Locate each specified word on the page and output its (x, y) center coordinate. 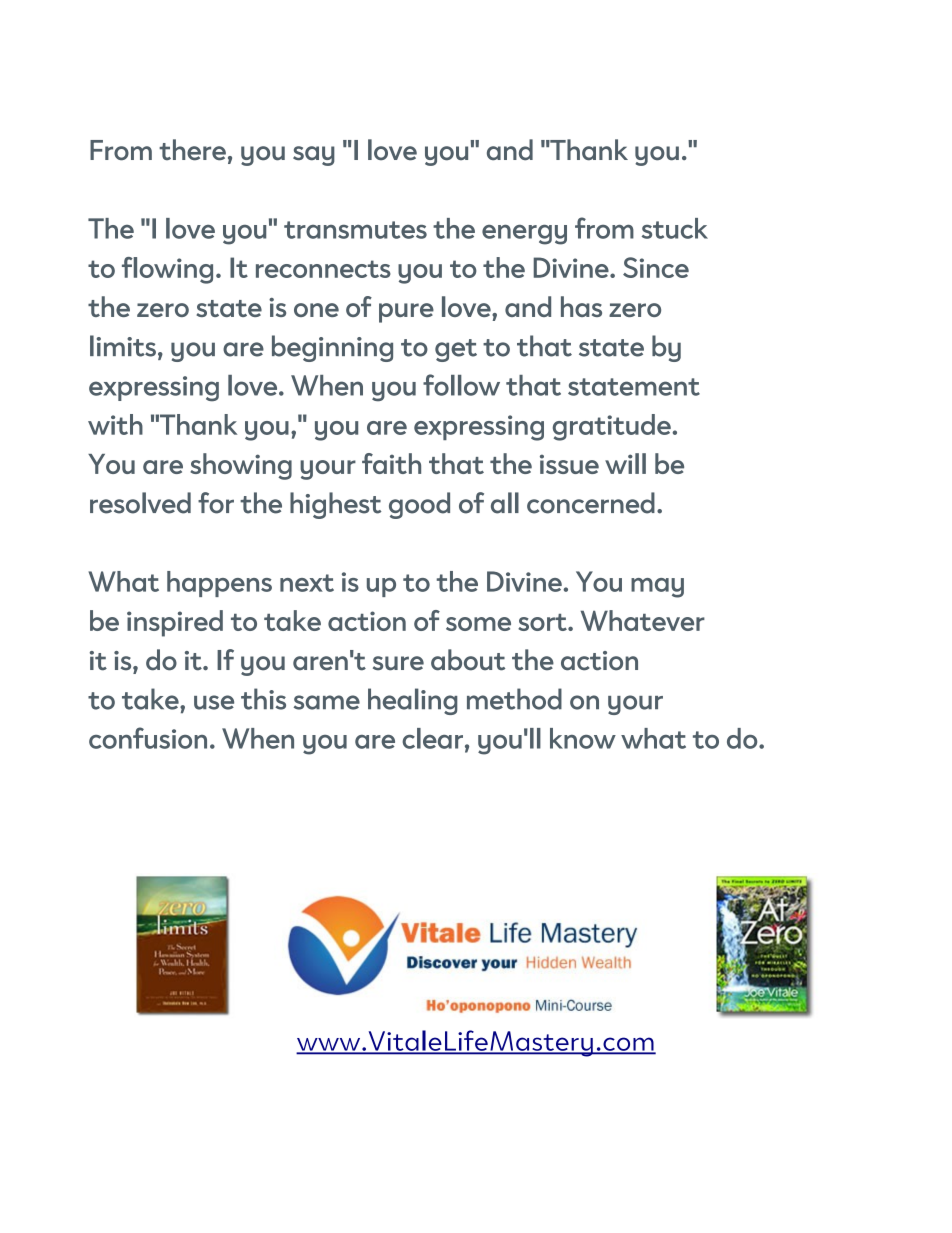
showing (241, 466)
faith (391, 463)
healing (413, 701)
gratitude (613, 427)
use (214, 702)
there (192, 150)
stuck (675, 228)
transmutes (355, 230)
